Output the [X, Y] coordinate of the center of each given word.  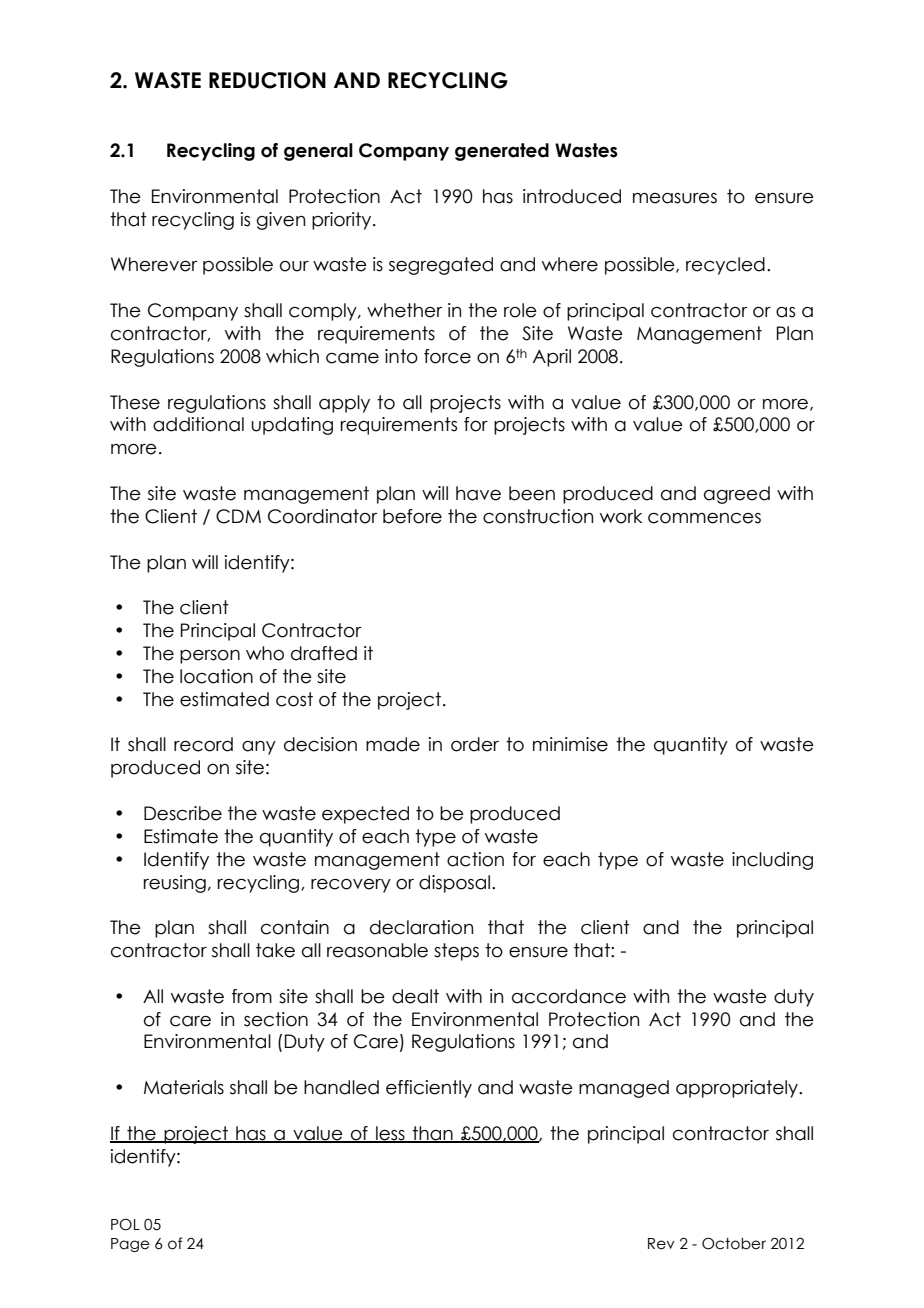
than [433, 1134]
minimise [570, 744]
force [447, 356]
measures [675, 198]
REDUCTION [267, 80]
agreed [737, 495]
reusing [175, 884]
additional [198, 424]
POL [125, 1224]
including [772, 861]
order [475, 744]
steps [456, 952]
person [210, 657]
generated [502, 152]
